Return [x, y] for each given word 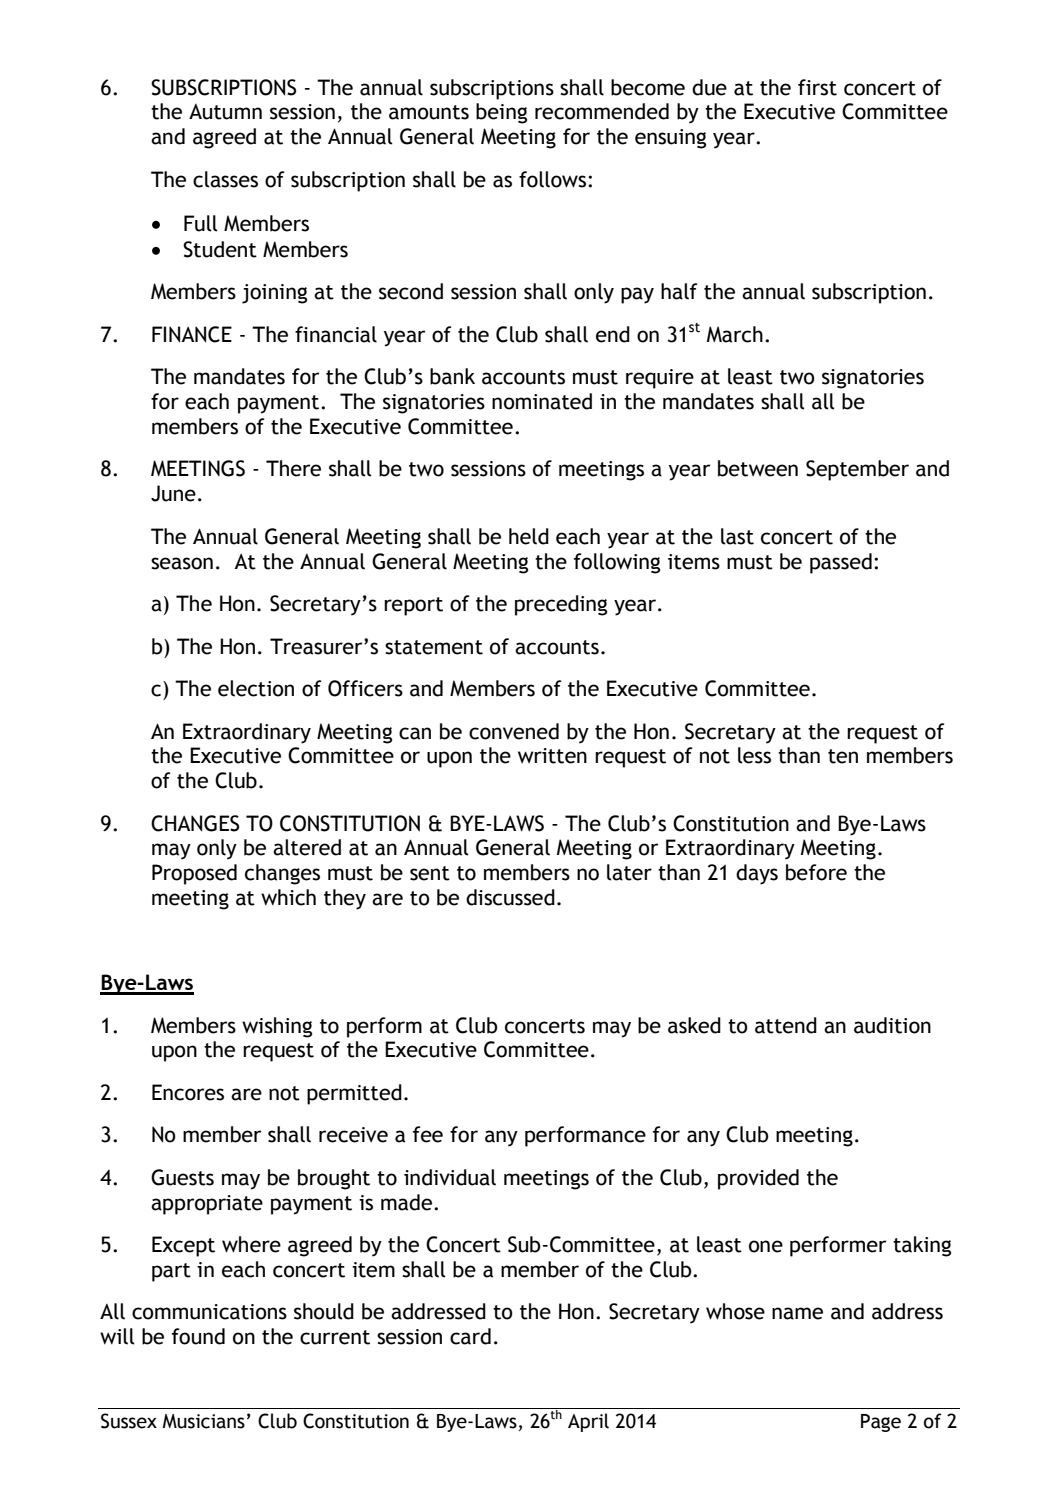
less [754, 755]
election [256, 688]
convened [514, 731]
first [817, 87]
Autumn [225, 112]
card [470, 1336]
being [501, 113]
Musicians [204, 1421]
